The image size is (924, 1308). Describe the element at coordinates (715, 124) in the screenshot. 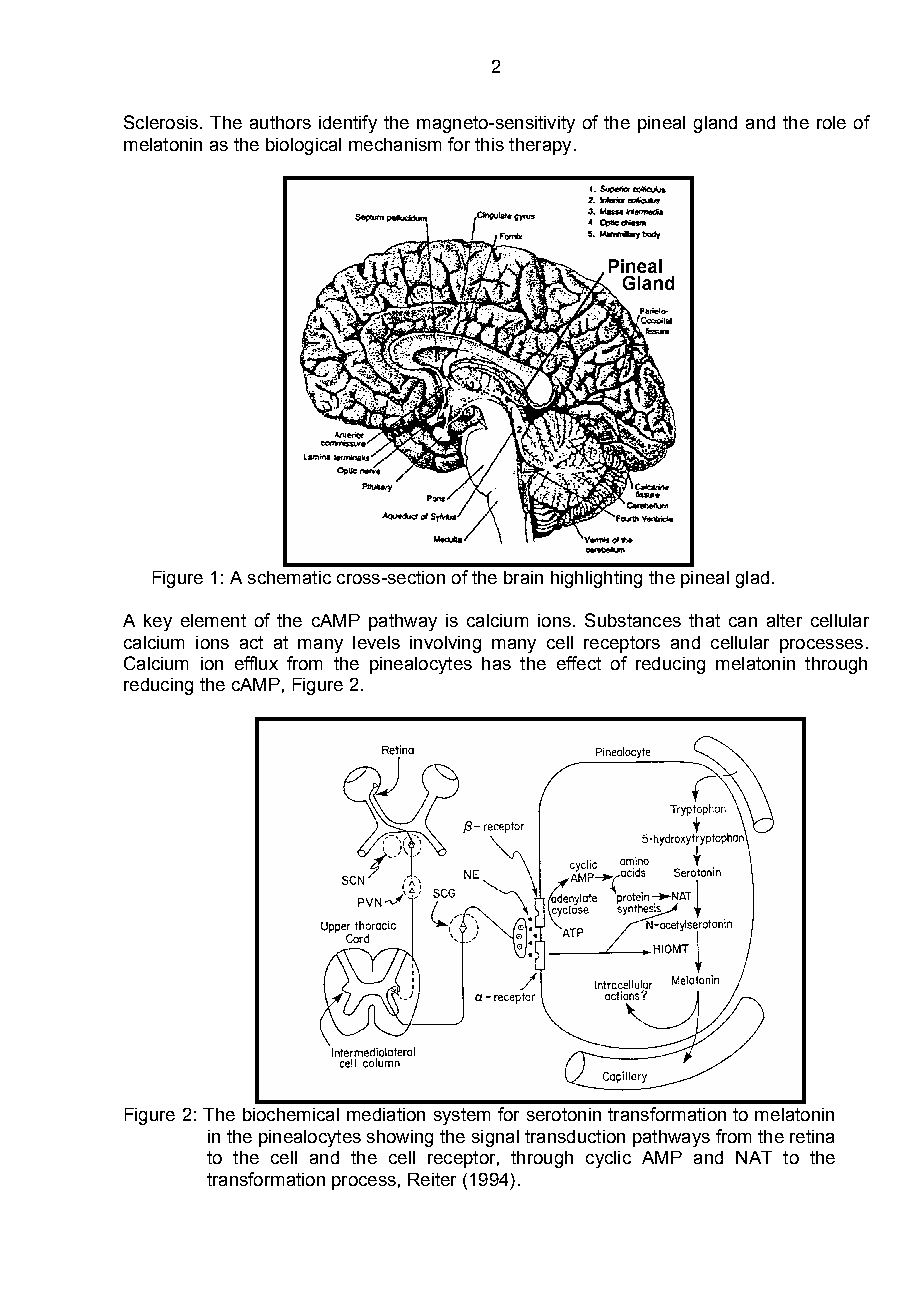

I see `gland` at that location.
